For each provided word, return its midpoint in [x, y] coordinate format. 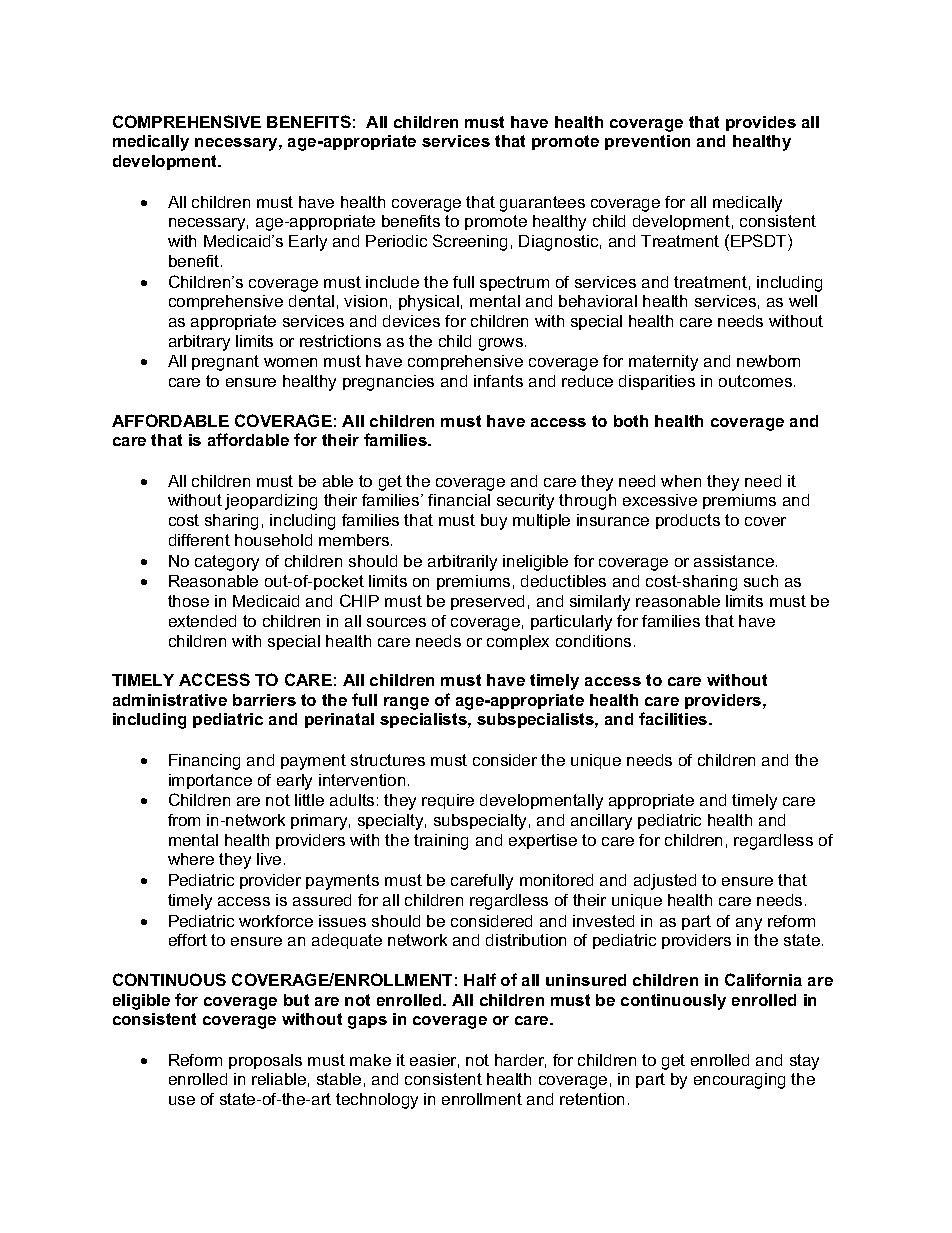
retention [592, 1099]
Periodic [396, 241]
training [441, 842]
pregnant [225, 363]
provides [761, 123]
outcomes [757, 381]
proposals [265, 1061]
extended [202, 621]
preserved [487, 602]
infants [498, 381]
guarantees [542, 204]
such [761, 581]
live [269, 859]
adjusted [665, 882]
